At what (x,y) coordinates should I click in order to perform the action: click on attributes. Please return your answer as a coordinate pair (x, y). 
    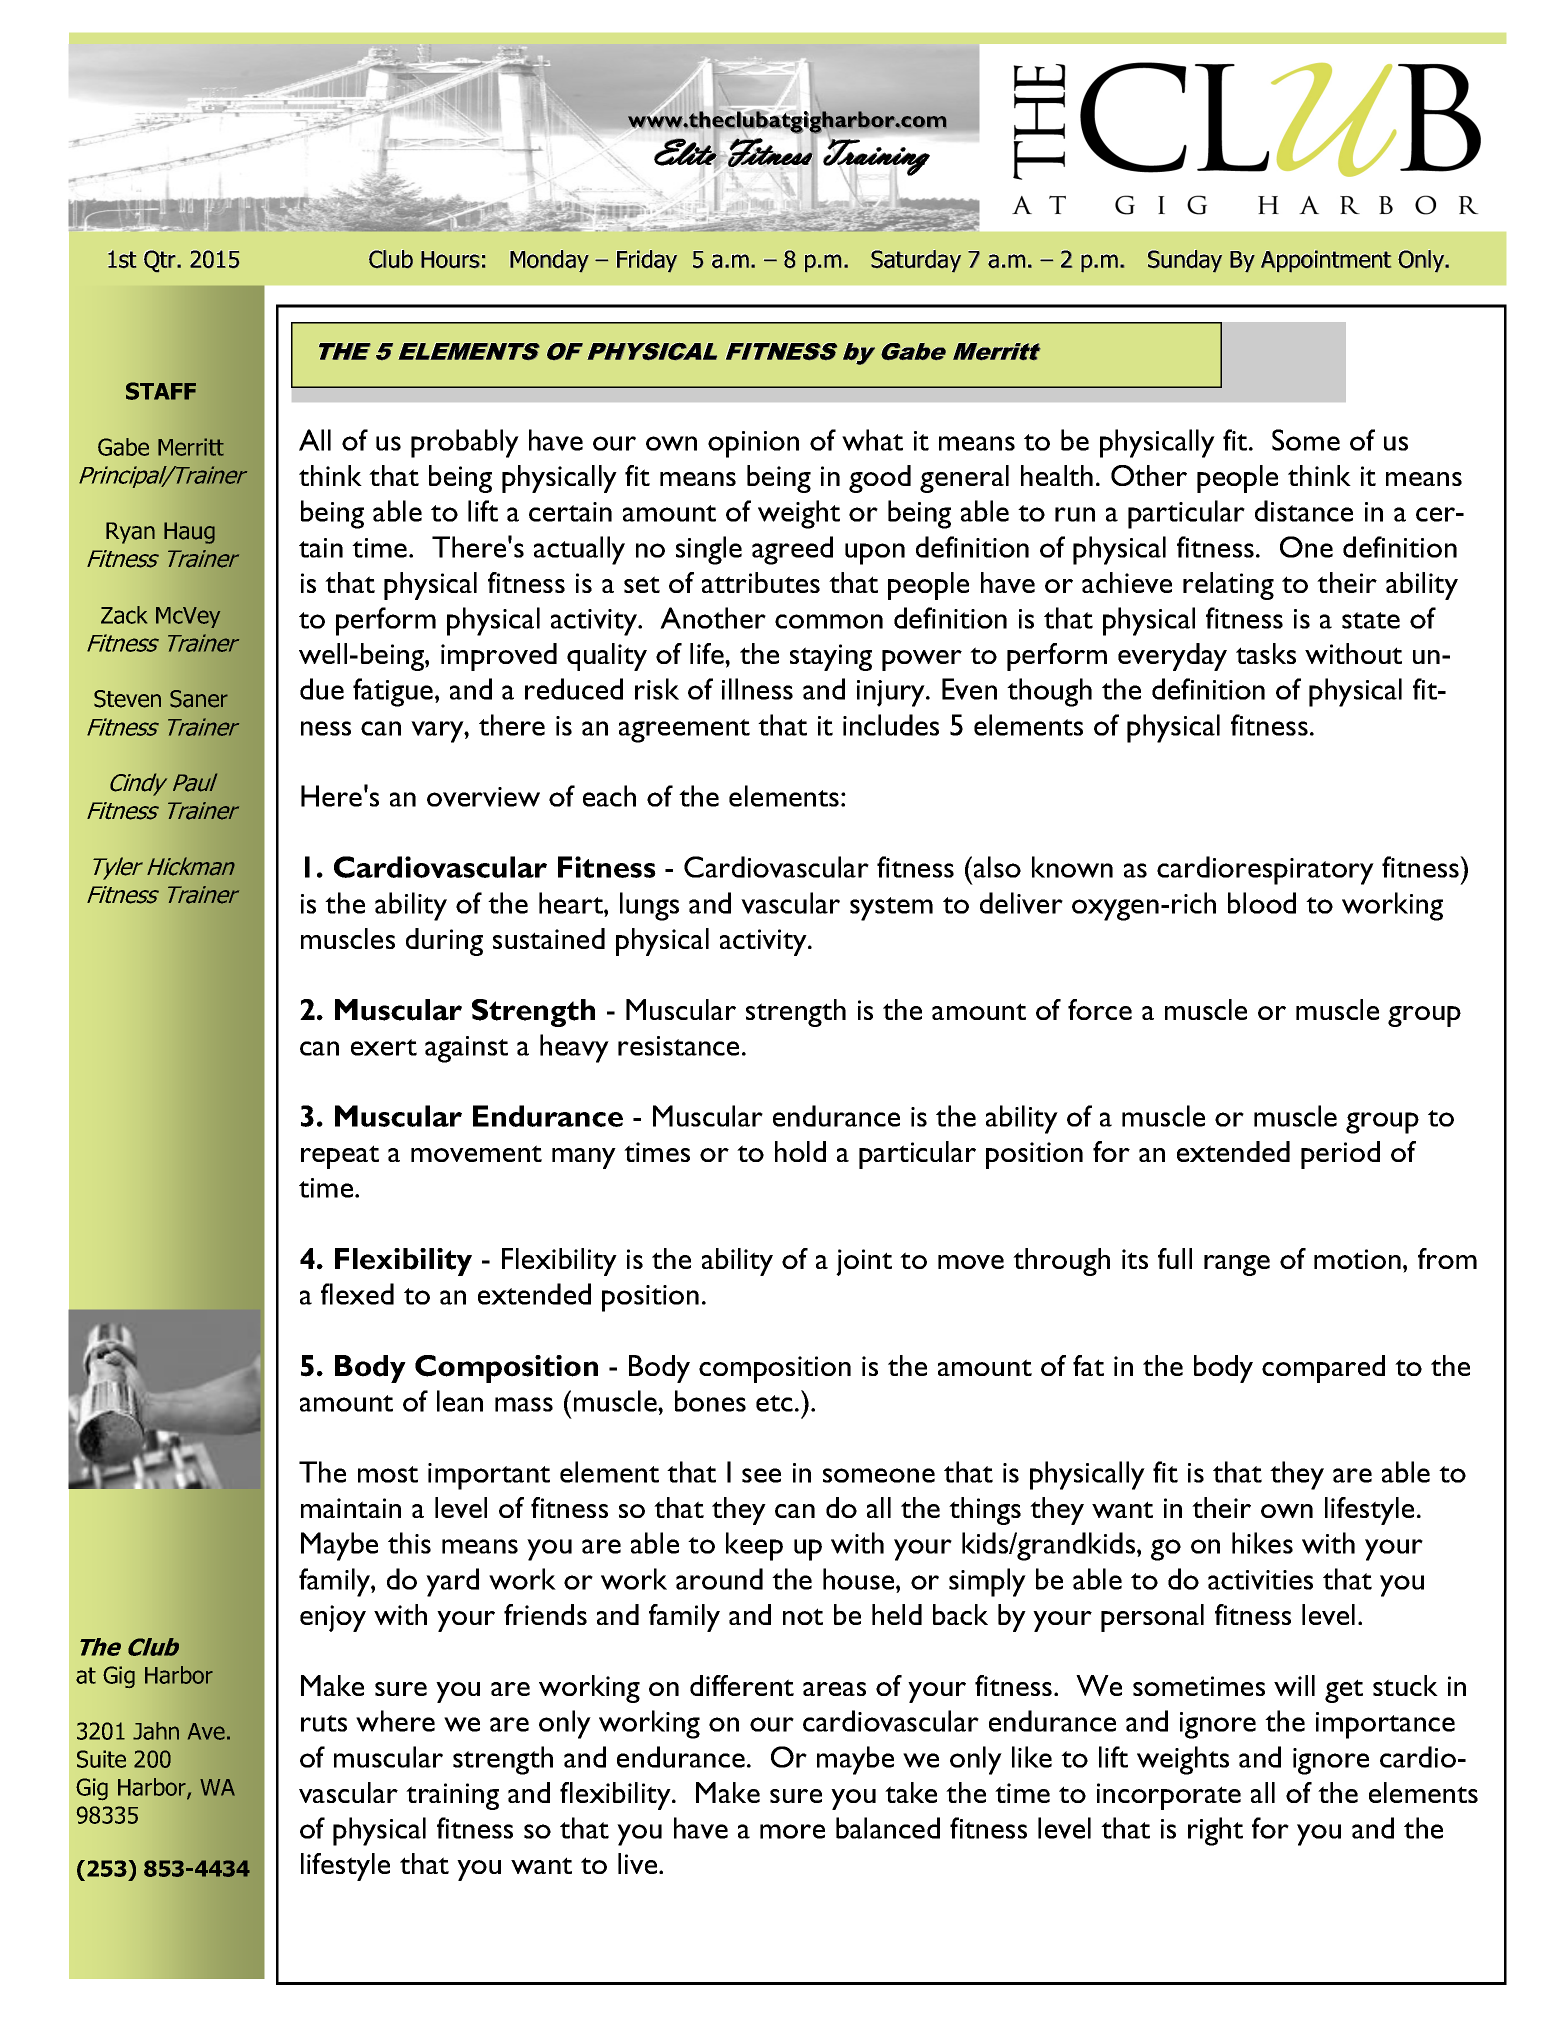
    Looking at the image, I should click on (761, 582).
